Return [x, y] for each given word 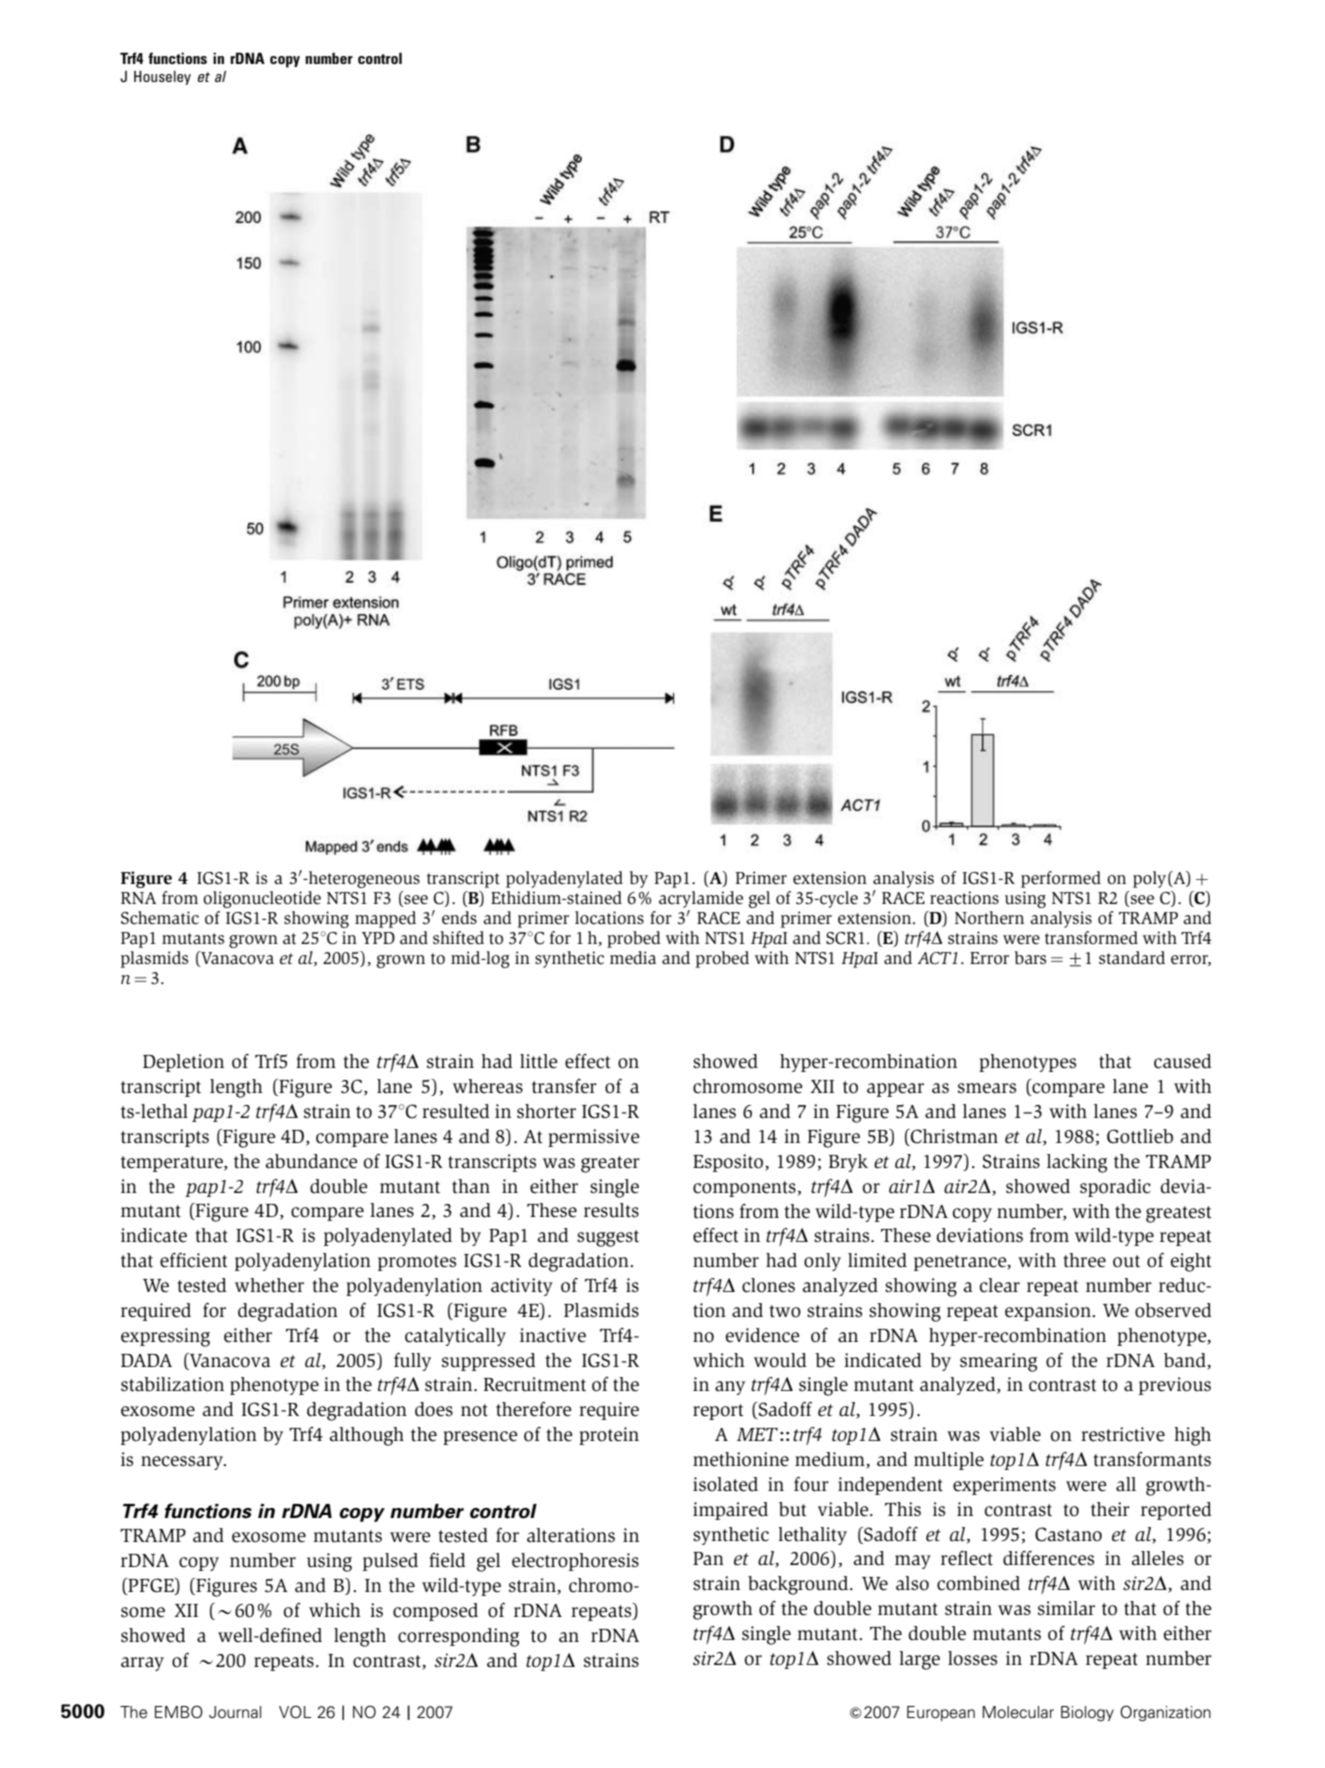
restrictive [1123, 1434]
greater [610, 1164]
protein [609, 1436]
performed [1061, 879]
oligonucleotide [262, 899]
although [366, 1436]
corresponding [458, 1637]
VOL [295, 1712]
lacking [1077, 1163]
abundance [311, 1161]
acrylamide [701, 899]
